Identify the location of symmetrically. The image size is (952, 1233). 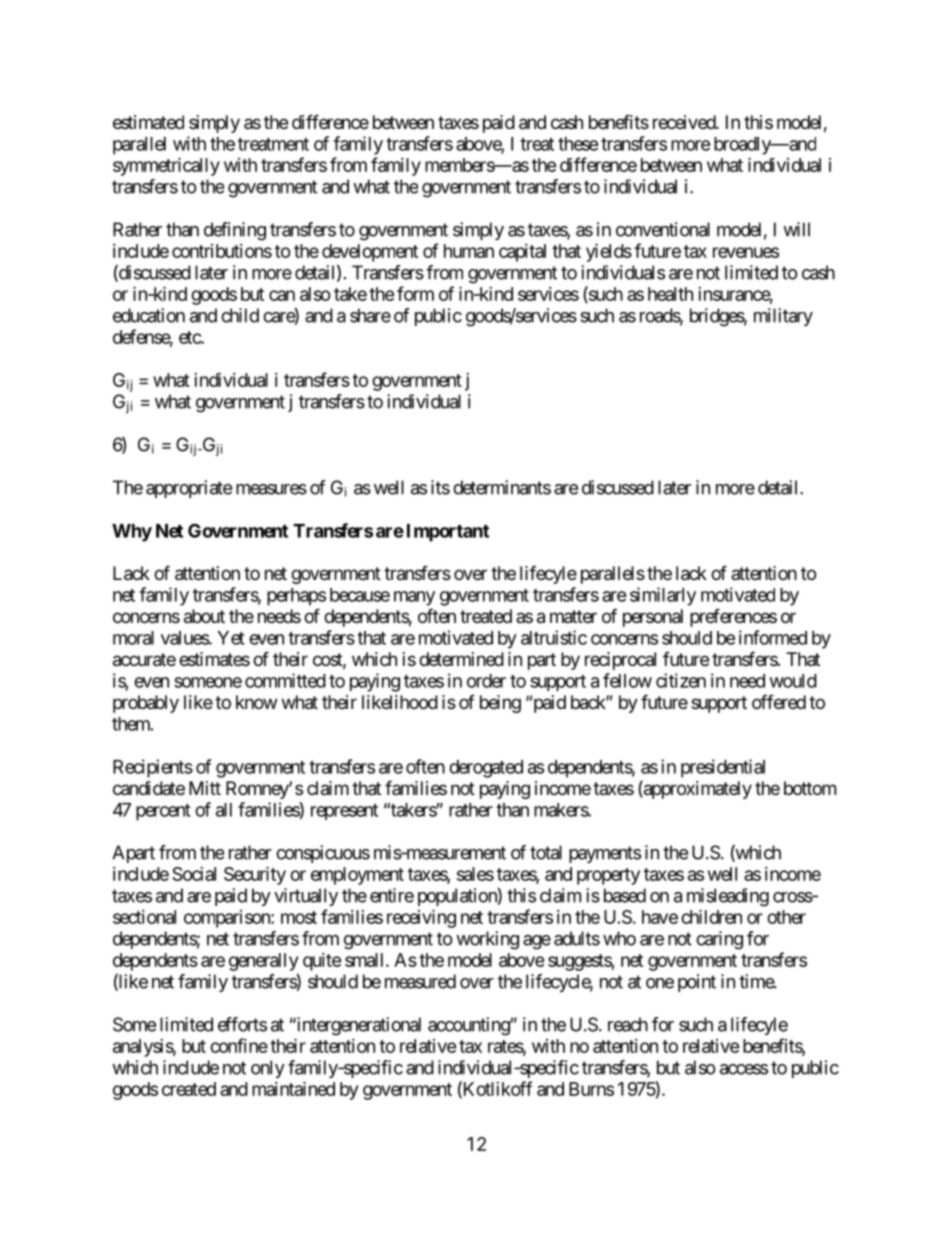
(166, 166).
